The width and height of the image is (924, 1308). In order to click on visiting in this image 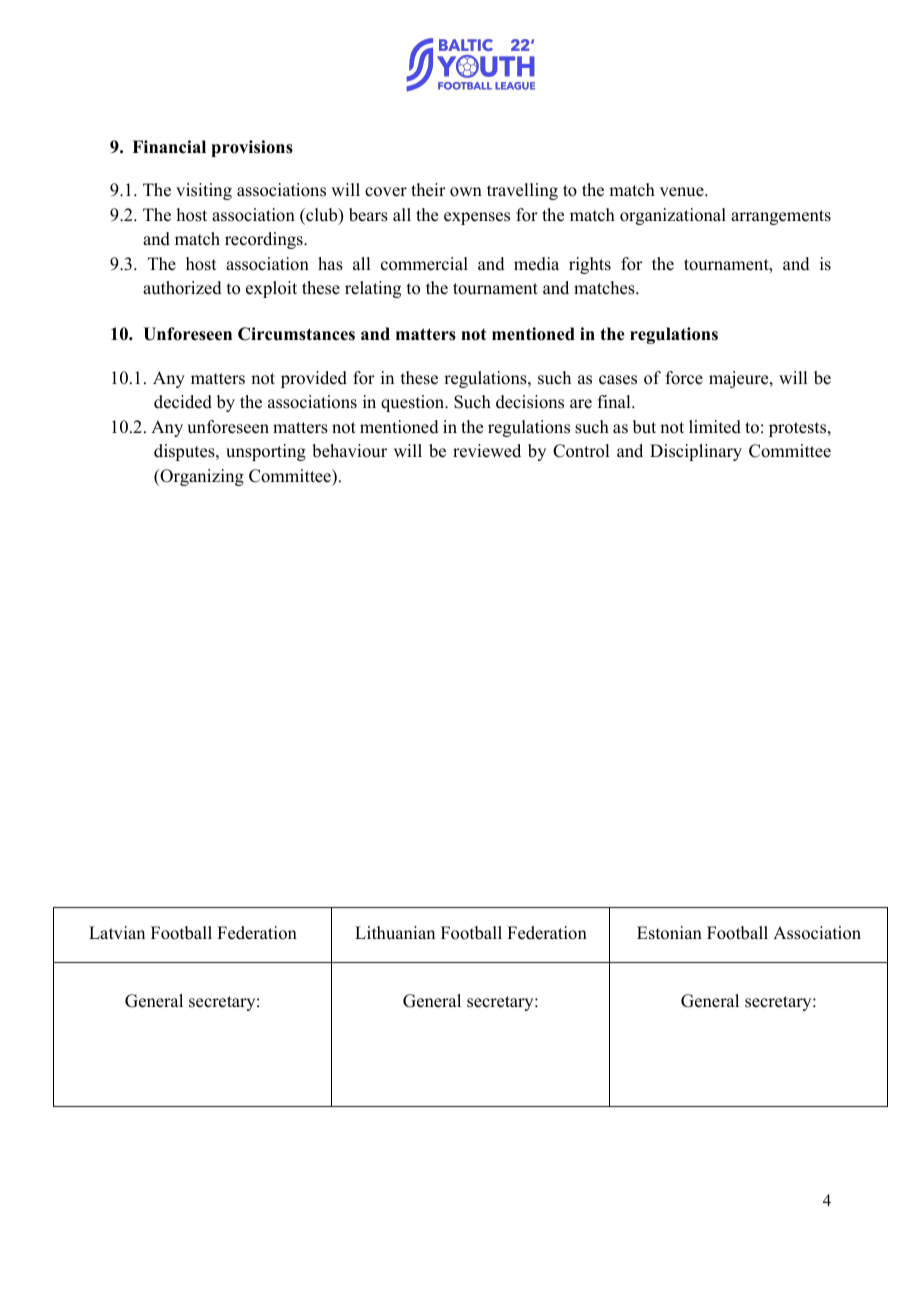, I will do `click(204, 191)`.
